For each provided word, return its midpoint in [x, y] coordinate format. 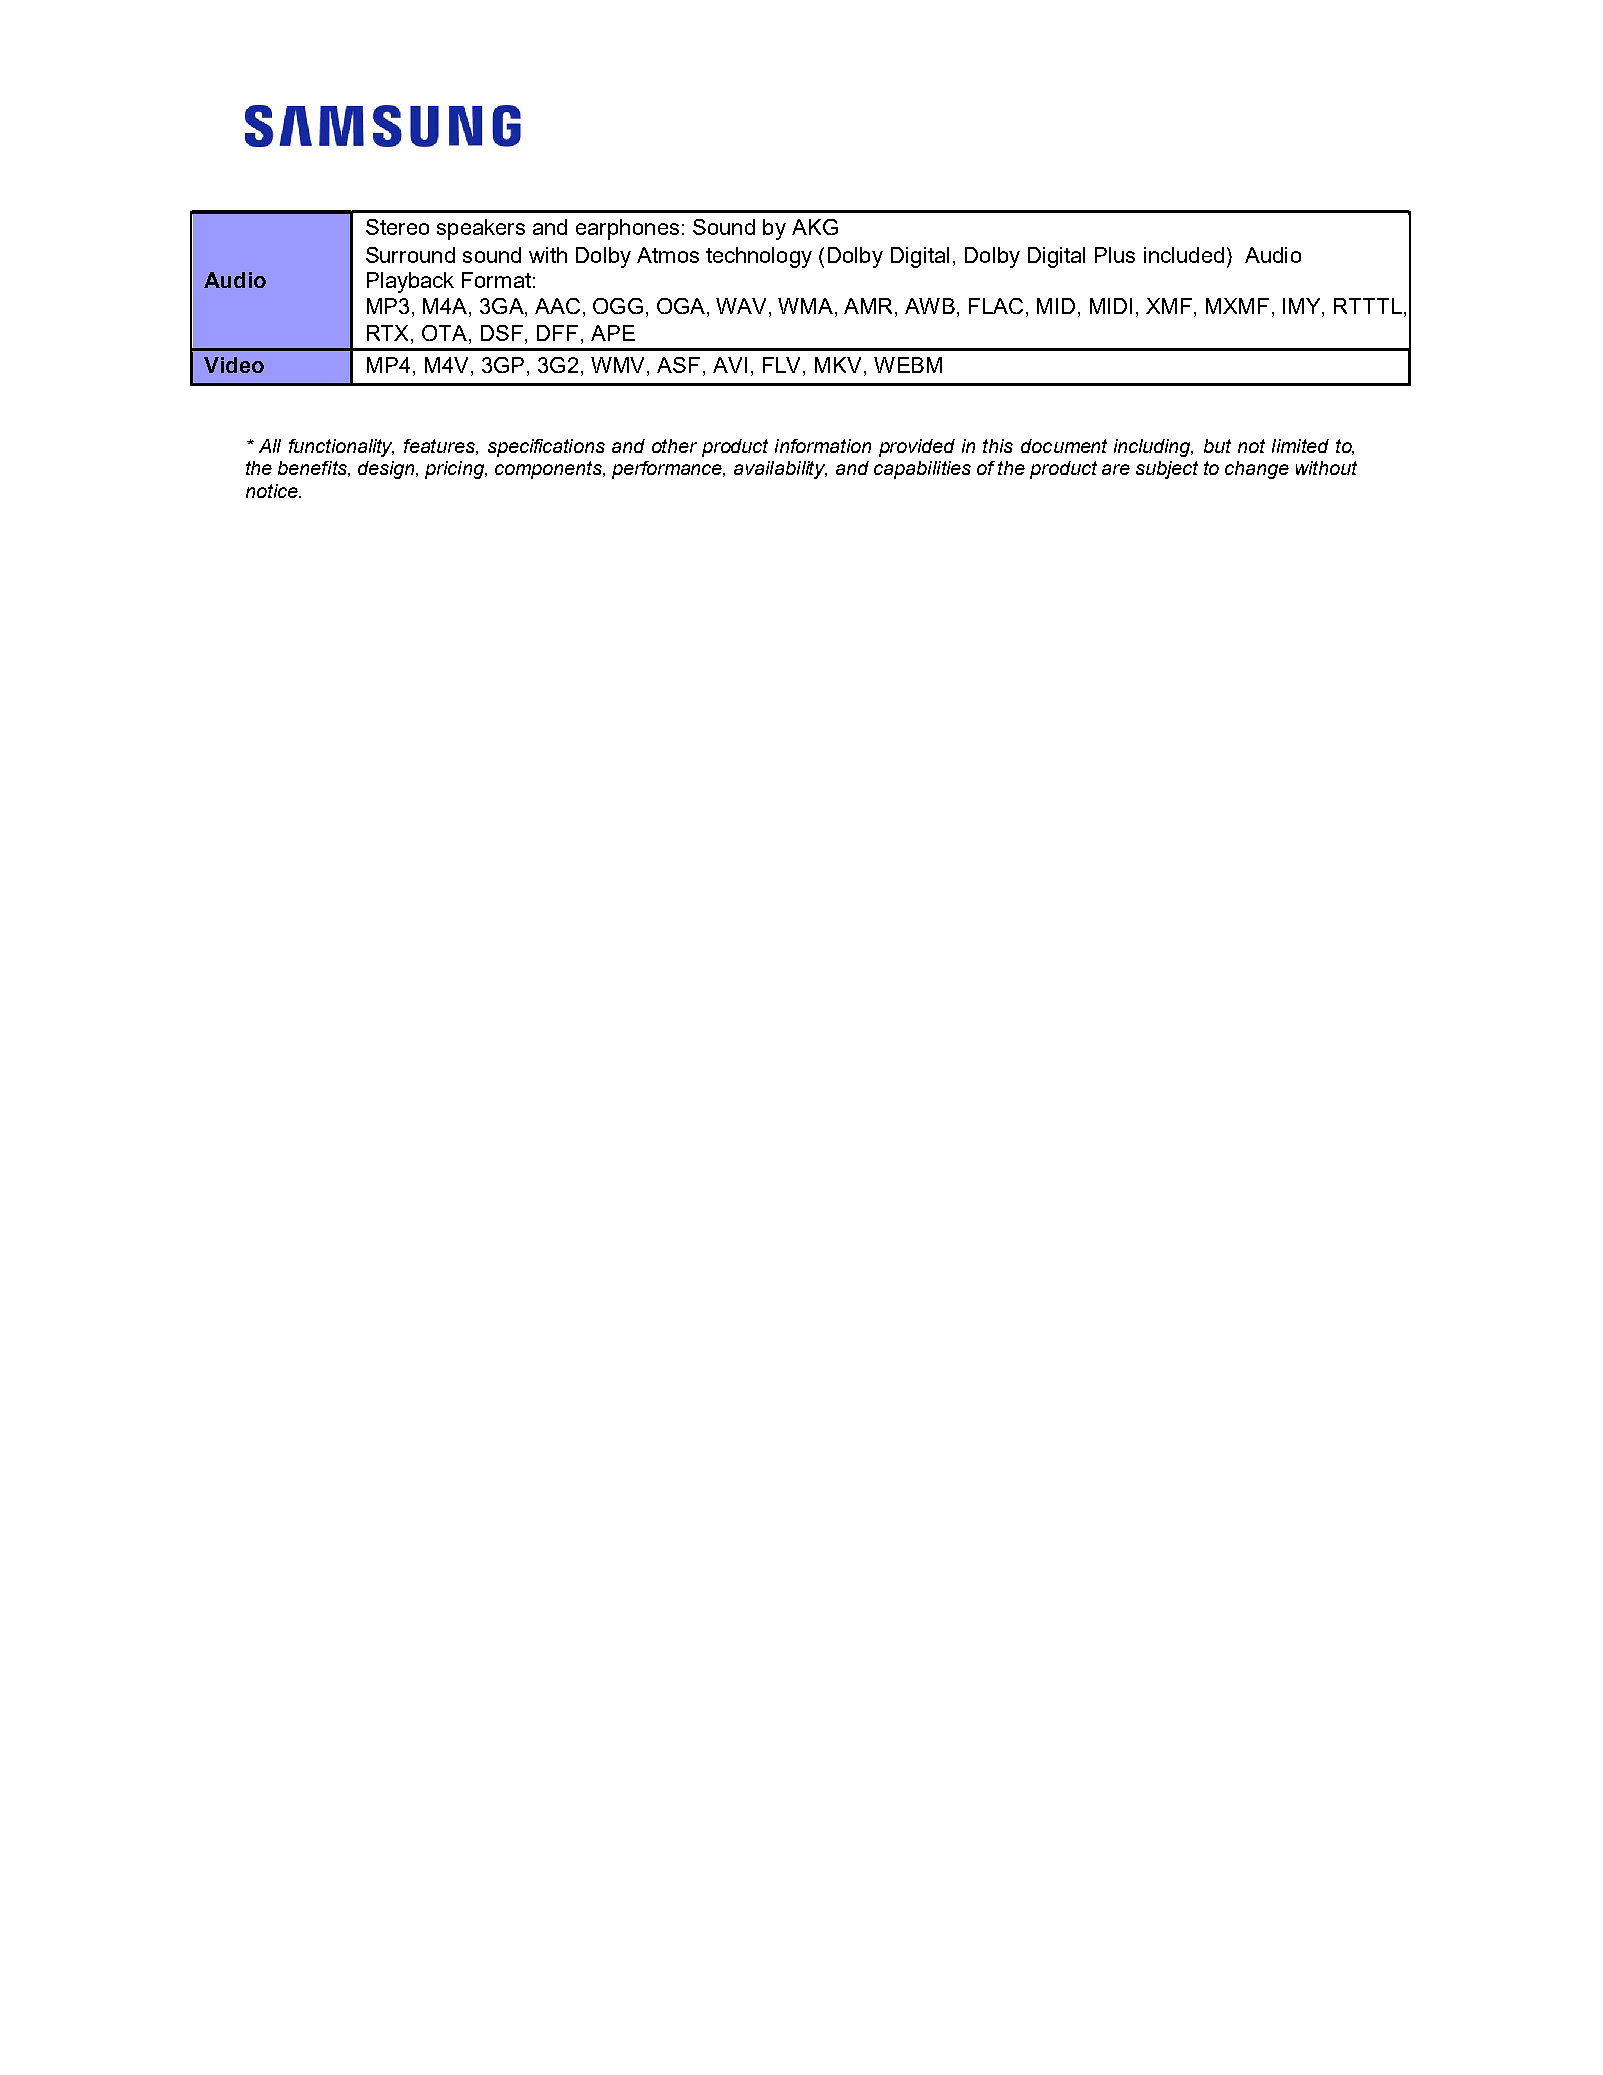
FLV [783, 365]
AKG [815, 227]
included [1184, 255]
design [388, 470]
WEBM [908, 365]
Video [234, 365]
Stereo [397, 227]
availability [780, 470]
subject [1167, 470]
